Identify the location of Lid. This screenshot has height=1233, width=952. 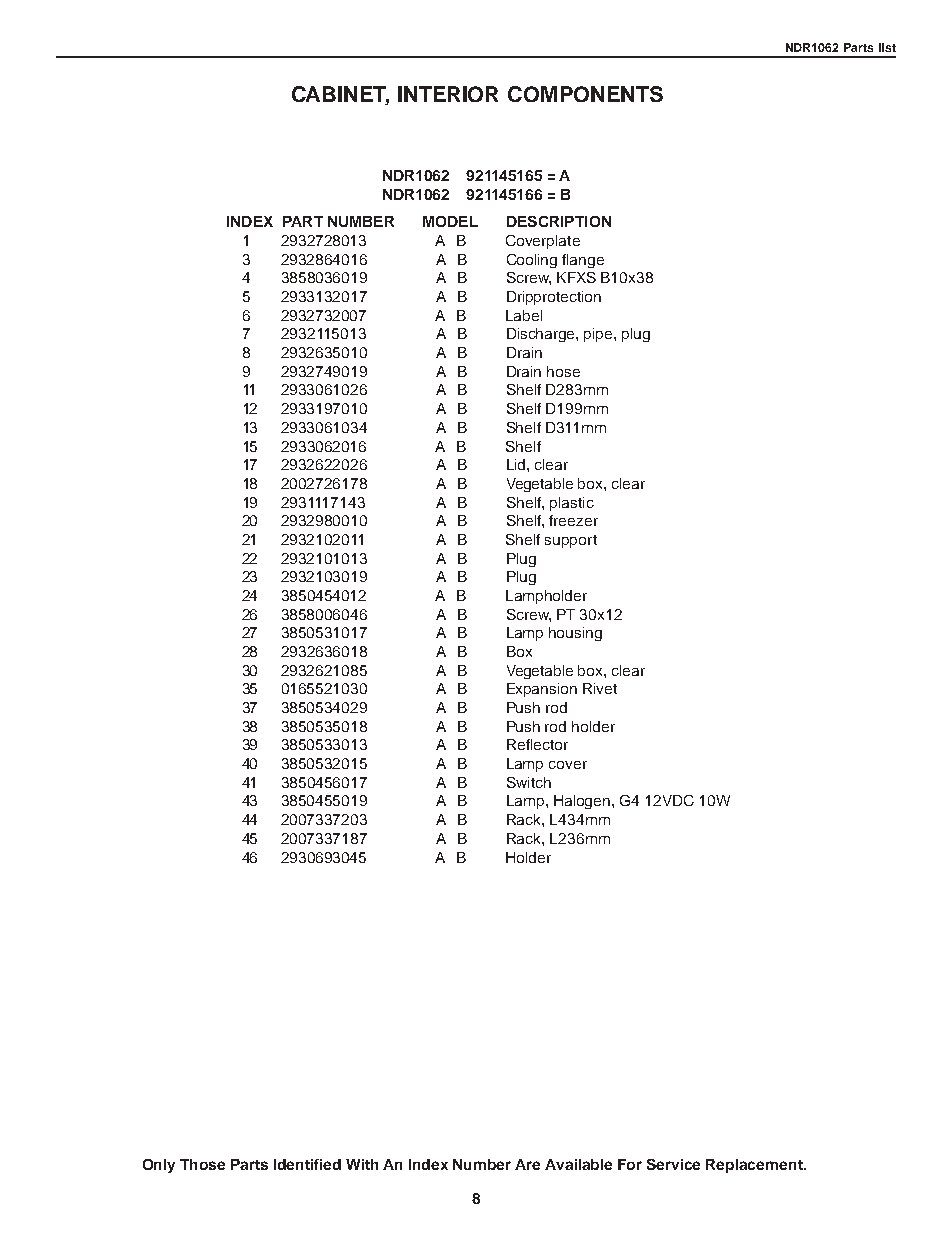
(517, 464).
